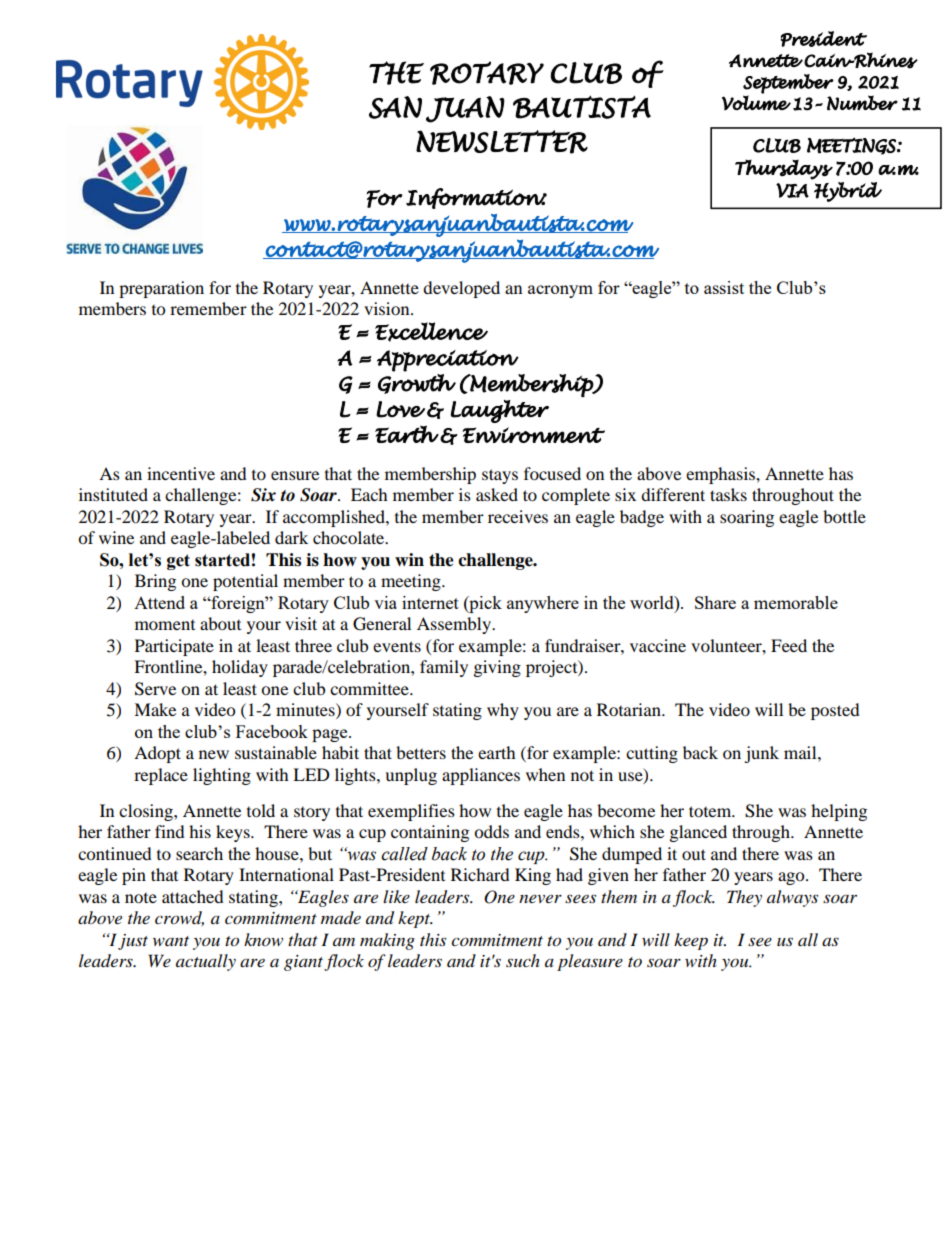  Describe the element at coordinates (171, 941) in the screenshot. I see `want` at that location.
